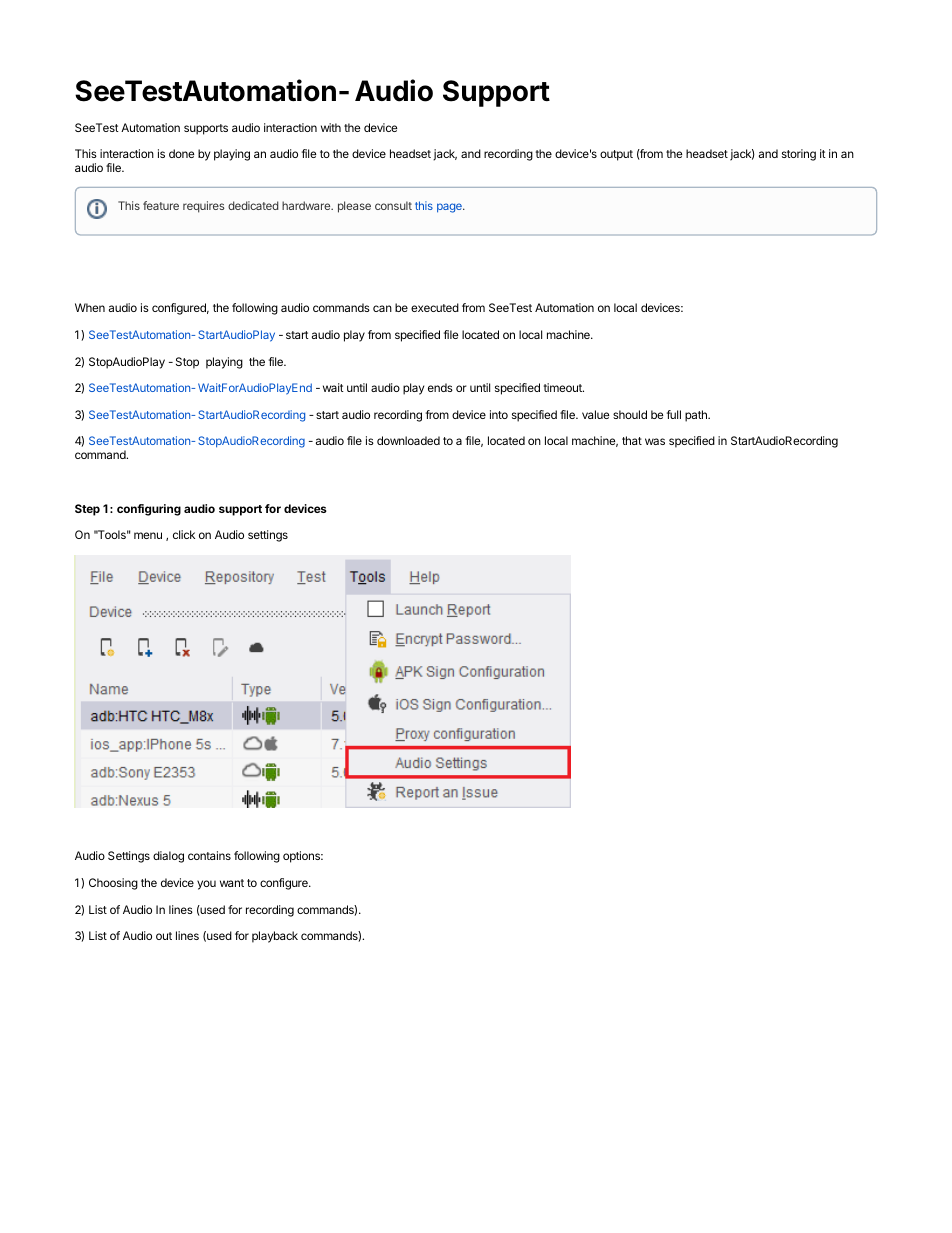  Describe the element at coordinates (90, 307) in the screenshot. I see `When` at that location.
